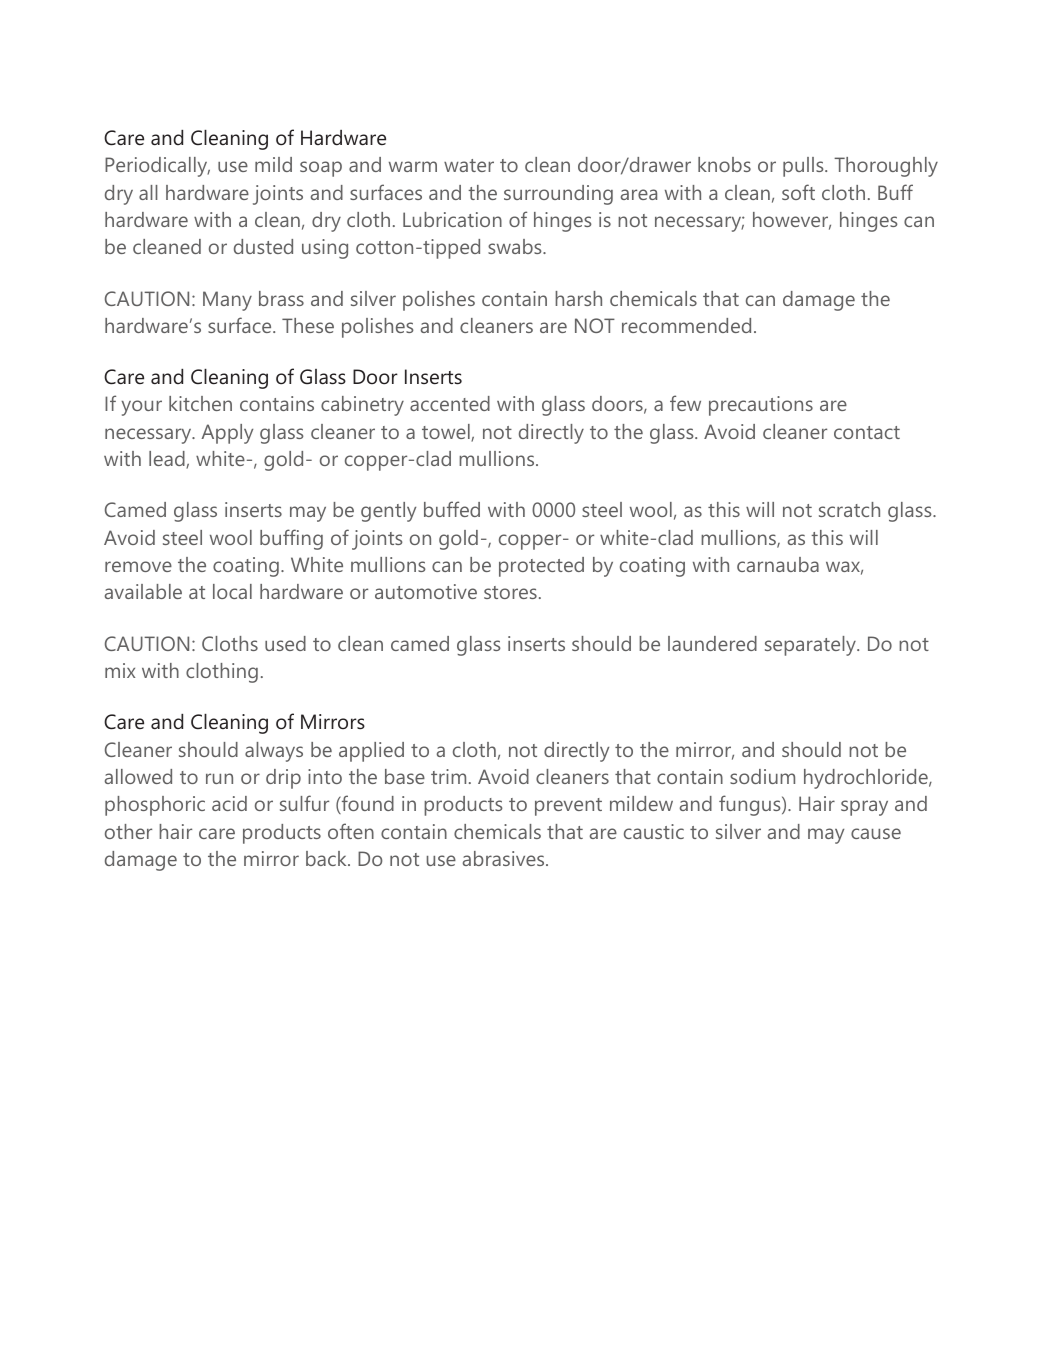  I want to click on water, so click(469, 165).
